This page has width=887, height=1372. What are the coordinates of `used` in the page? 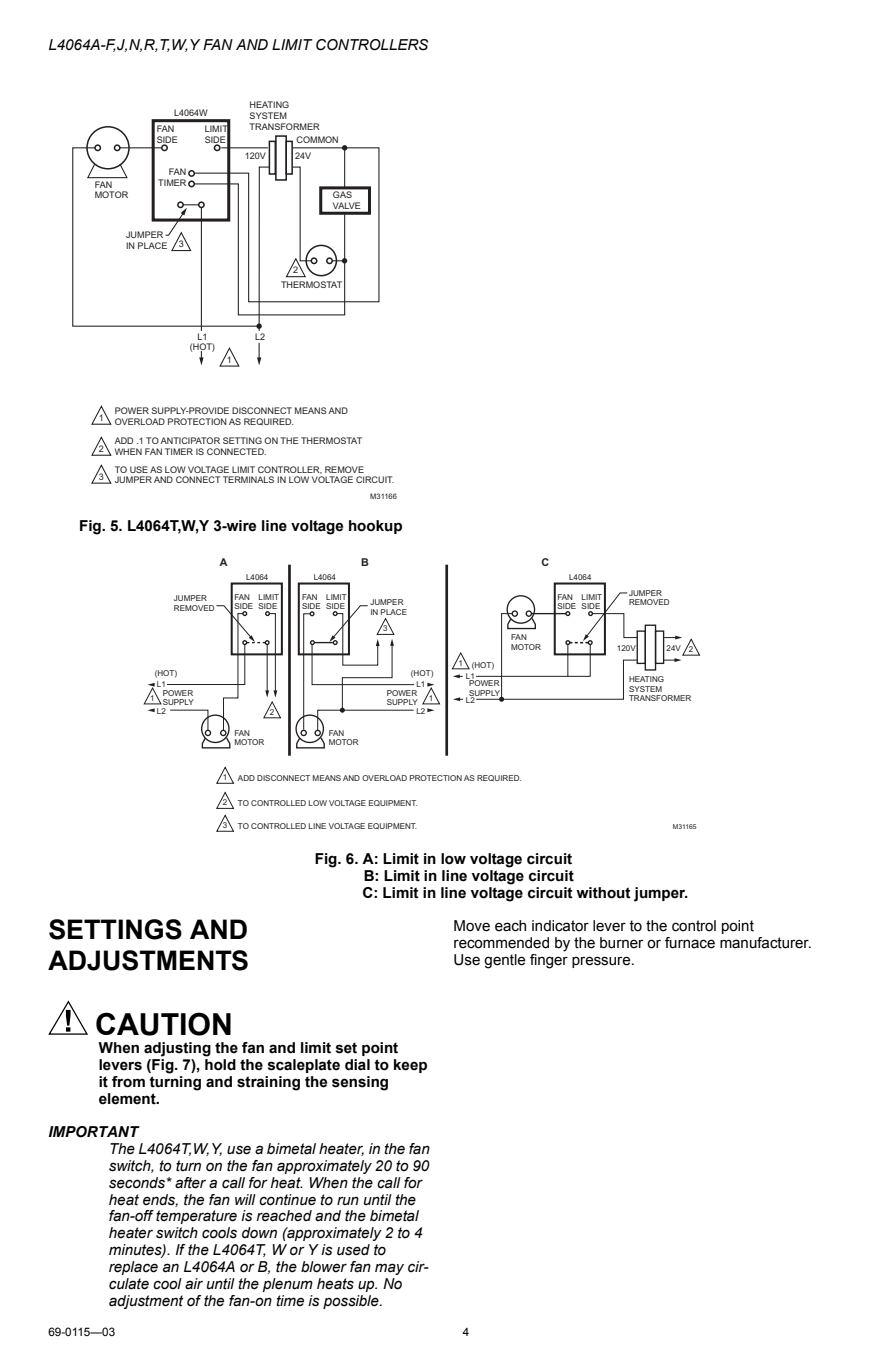 It's located at (353, 1250).
